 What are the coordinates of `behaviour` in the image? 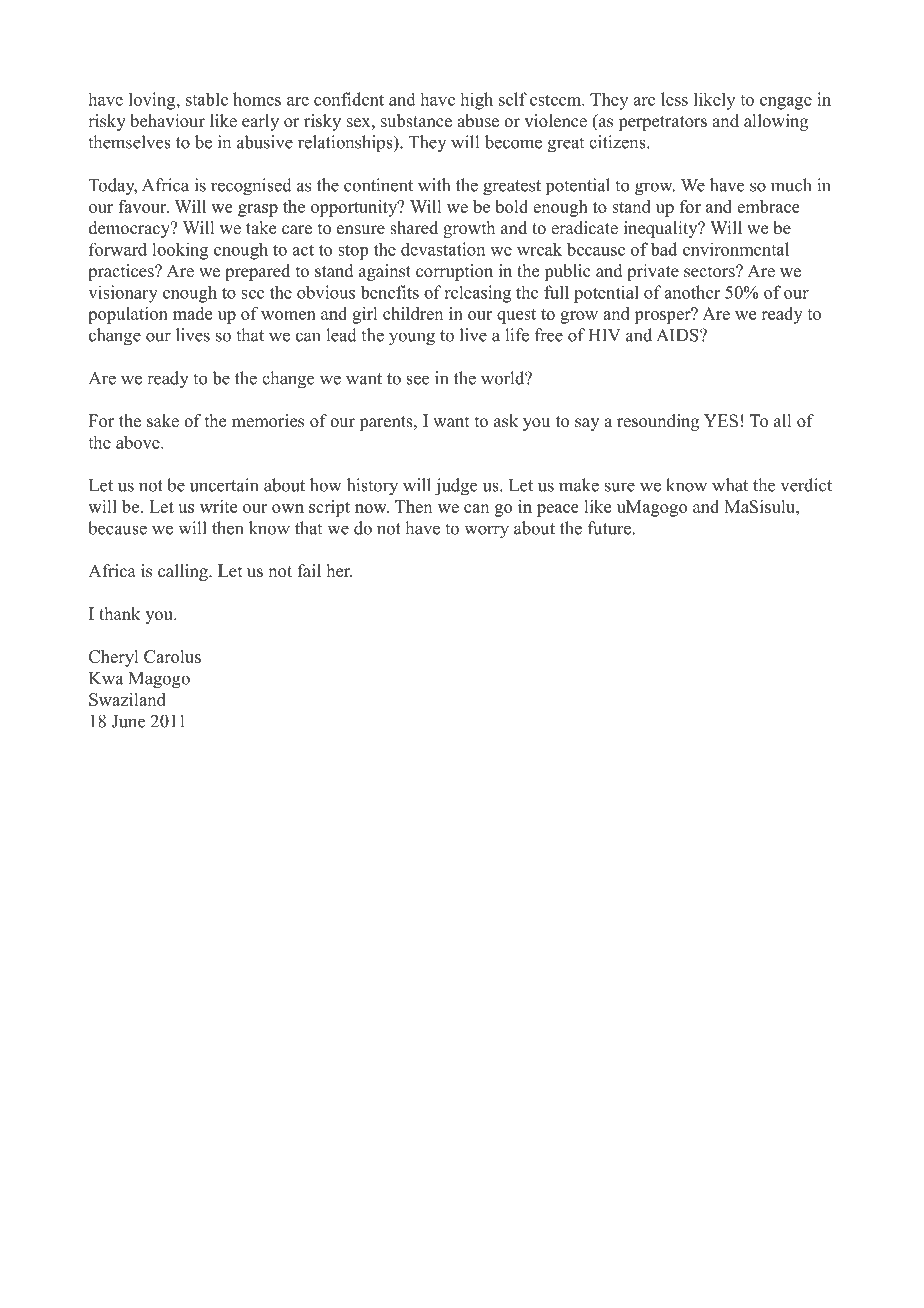 It's located at (167, 121).
